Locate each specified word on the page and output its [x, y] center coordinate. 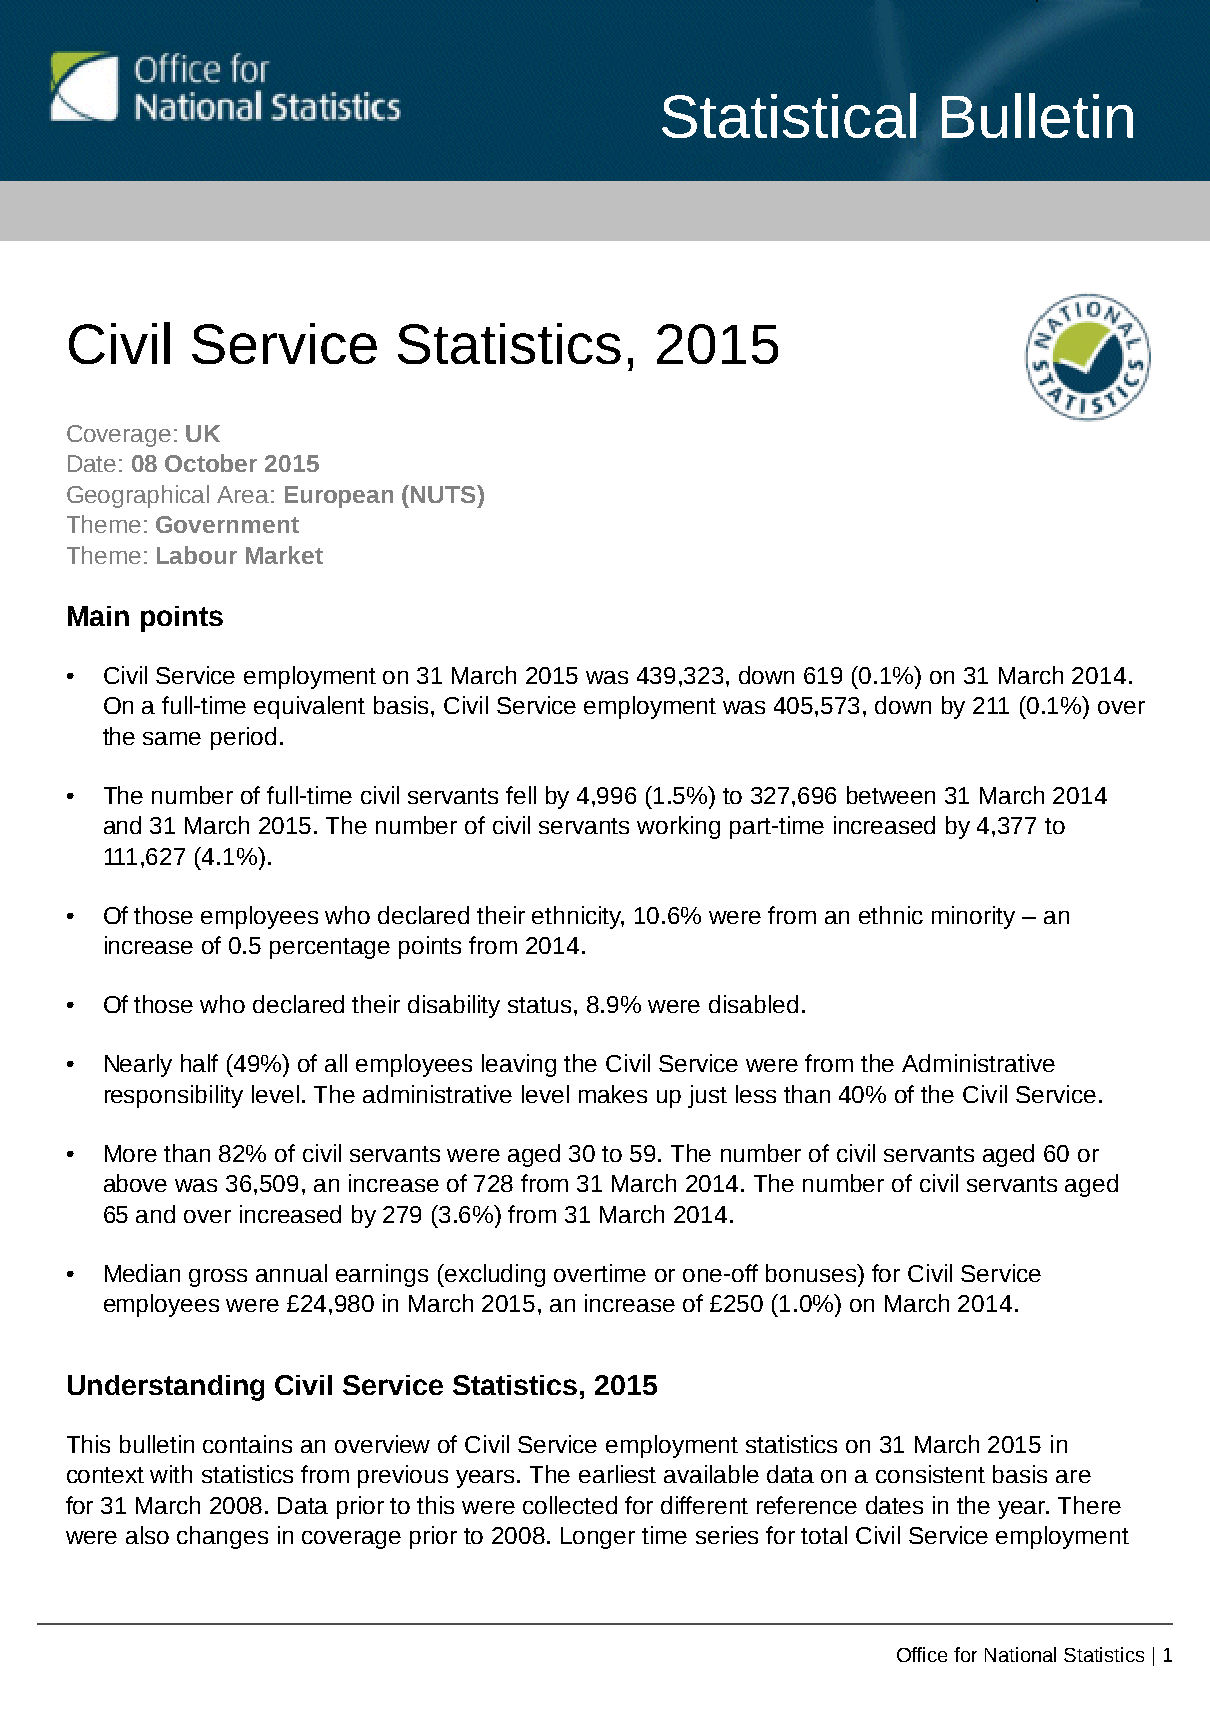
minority [973, 917]
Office [922, 1654]
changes [222, 1537]
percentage [330, 948]
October [211, 463]
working [678, 827]
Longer [598, 1538]
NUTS [444, 494]
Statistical [789, 115]
